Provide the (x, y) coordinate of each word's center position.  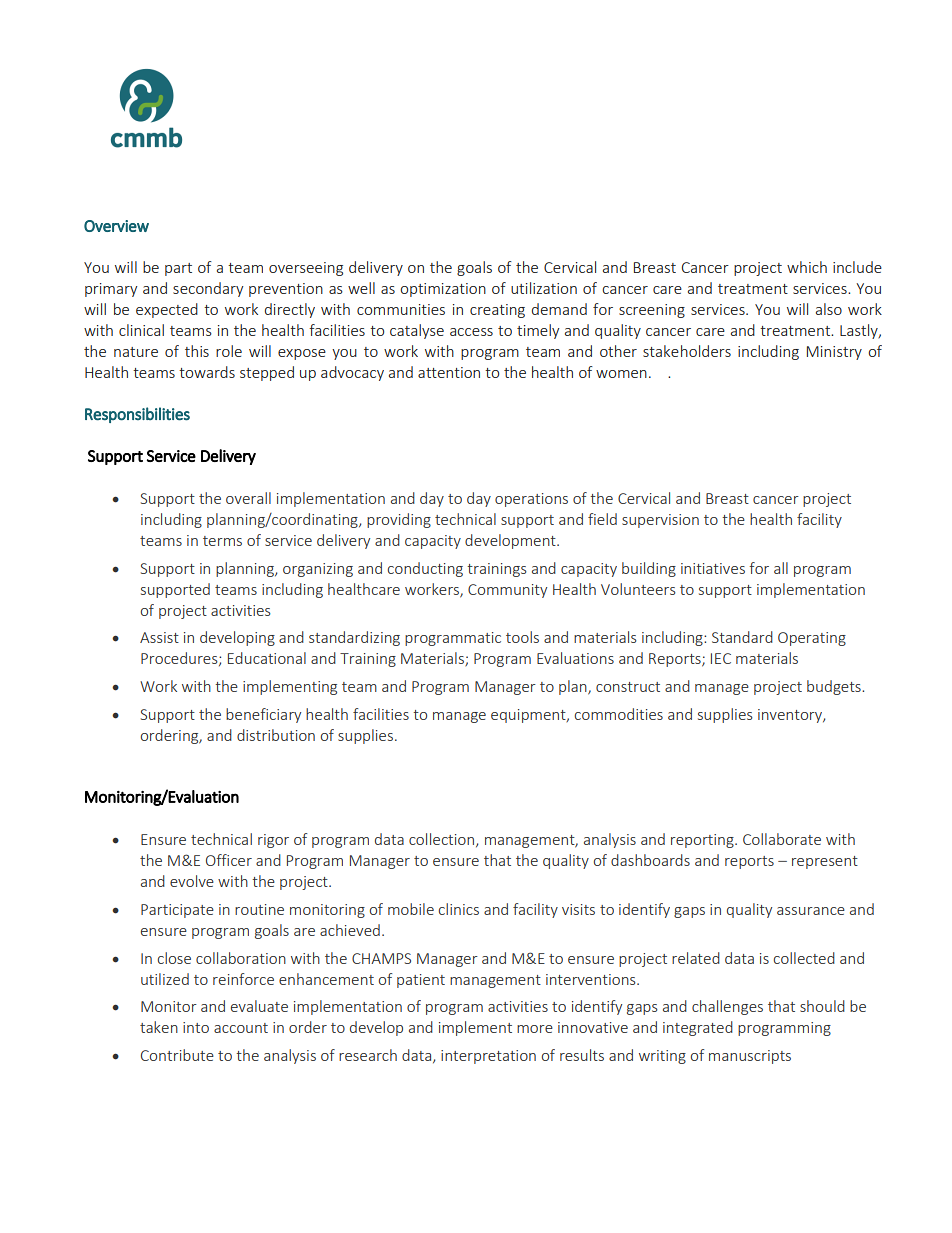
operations (531, 500)
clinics (459, 909)
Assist (159, 637)
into (196, 1027)
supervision (660, 521)
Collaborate (782, 839)
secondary (208, 289)
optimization (443, 290)
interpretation (488, 1057)
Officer (229, 860)
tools (522, 637)
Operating (812, 639)
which (807, 267)
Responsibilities (137, 415)
